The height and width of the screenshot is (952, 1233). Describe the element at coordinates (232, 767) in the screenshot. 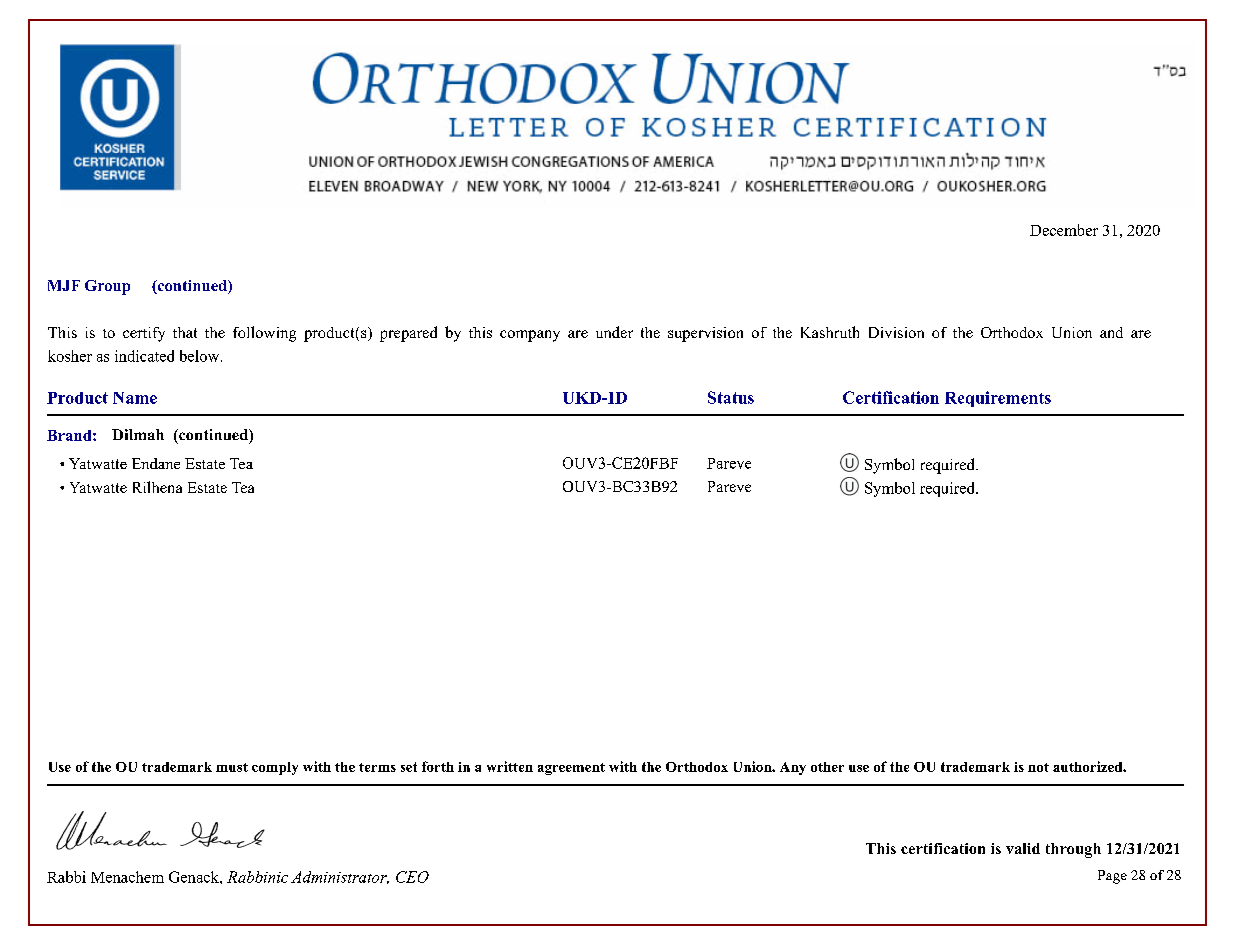

I see `must` at that location.
